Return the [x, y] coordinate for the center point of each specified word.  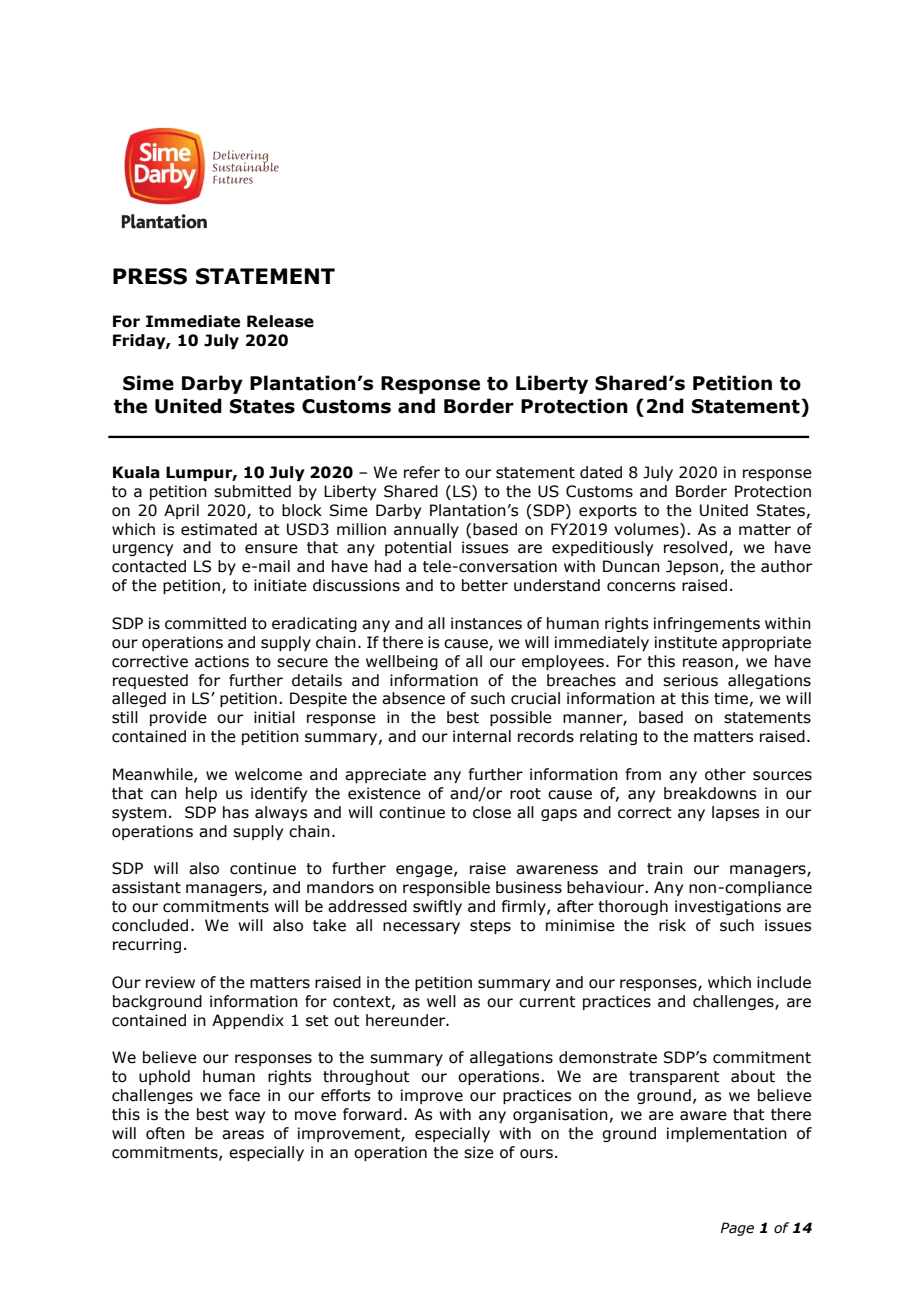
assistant [146, 887]
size [479, 1152]
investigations [728, 907]
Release [280, 321]
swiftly [437, 907]
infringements [707, 624]
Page [737, 1229]
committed [205, 623]
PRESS [150, 276]
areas [243, 1135]
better [485, 585]
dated [601, 472]
